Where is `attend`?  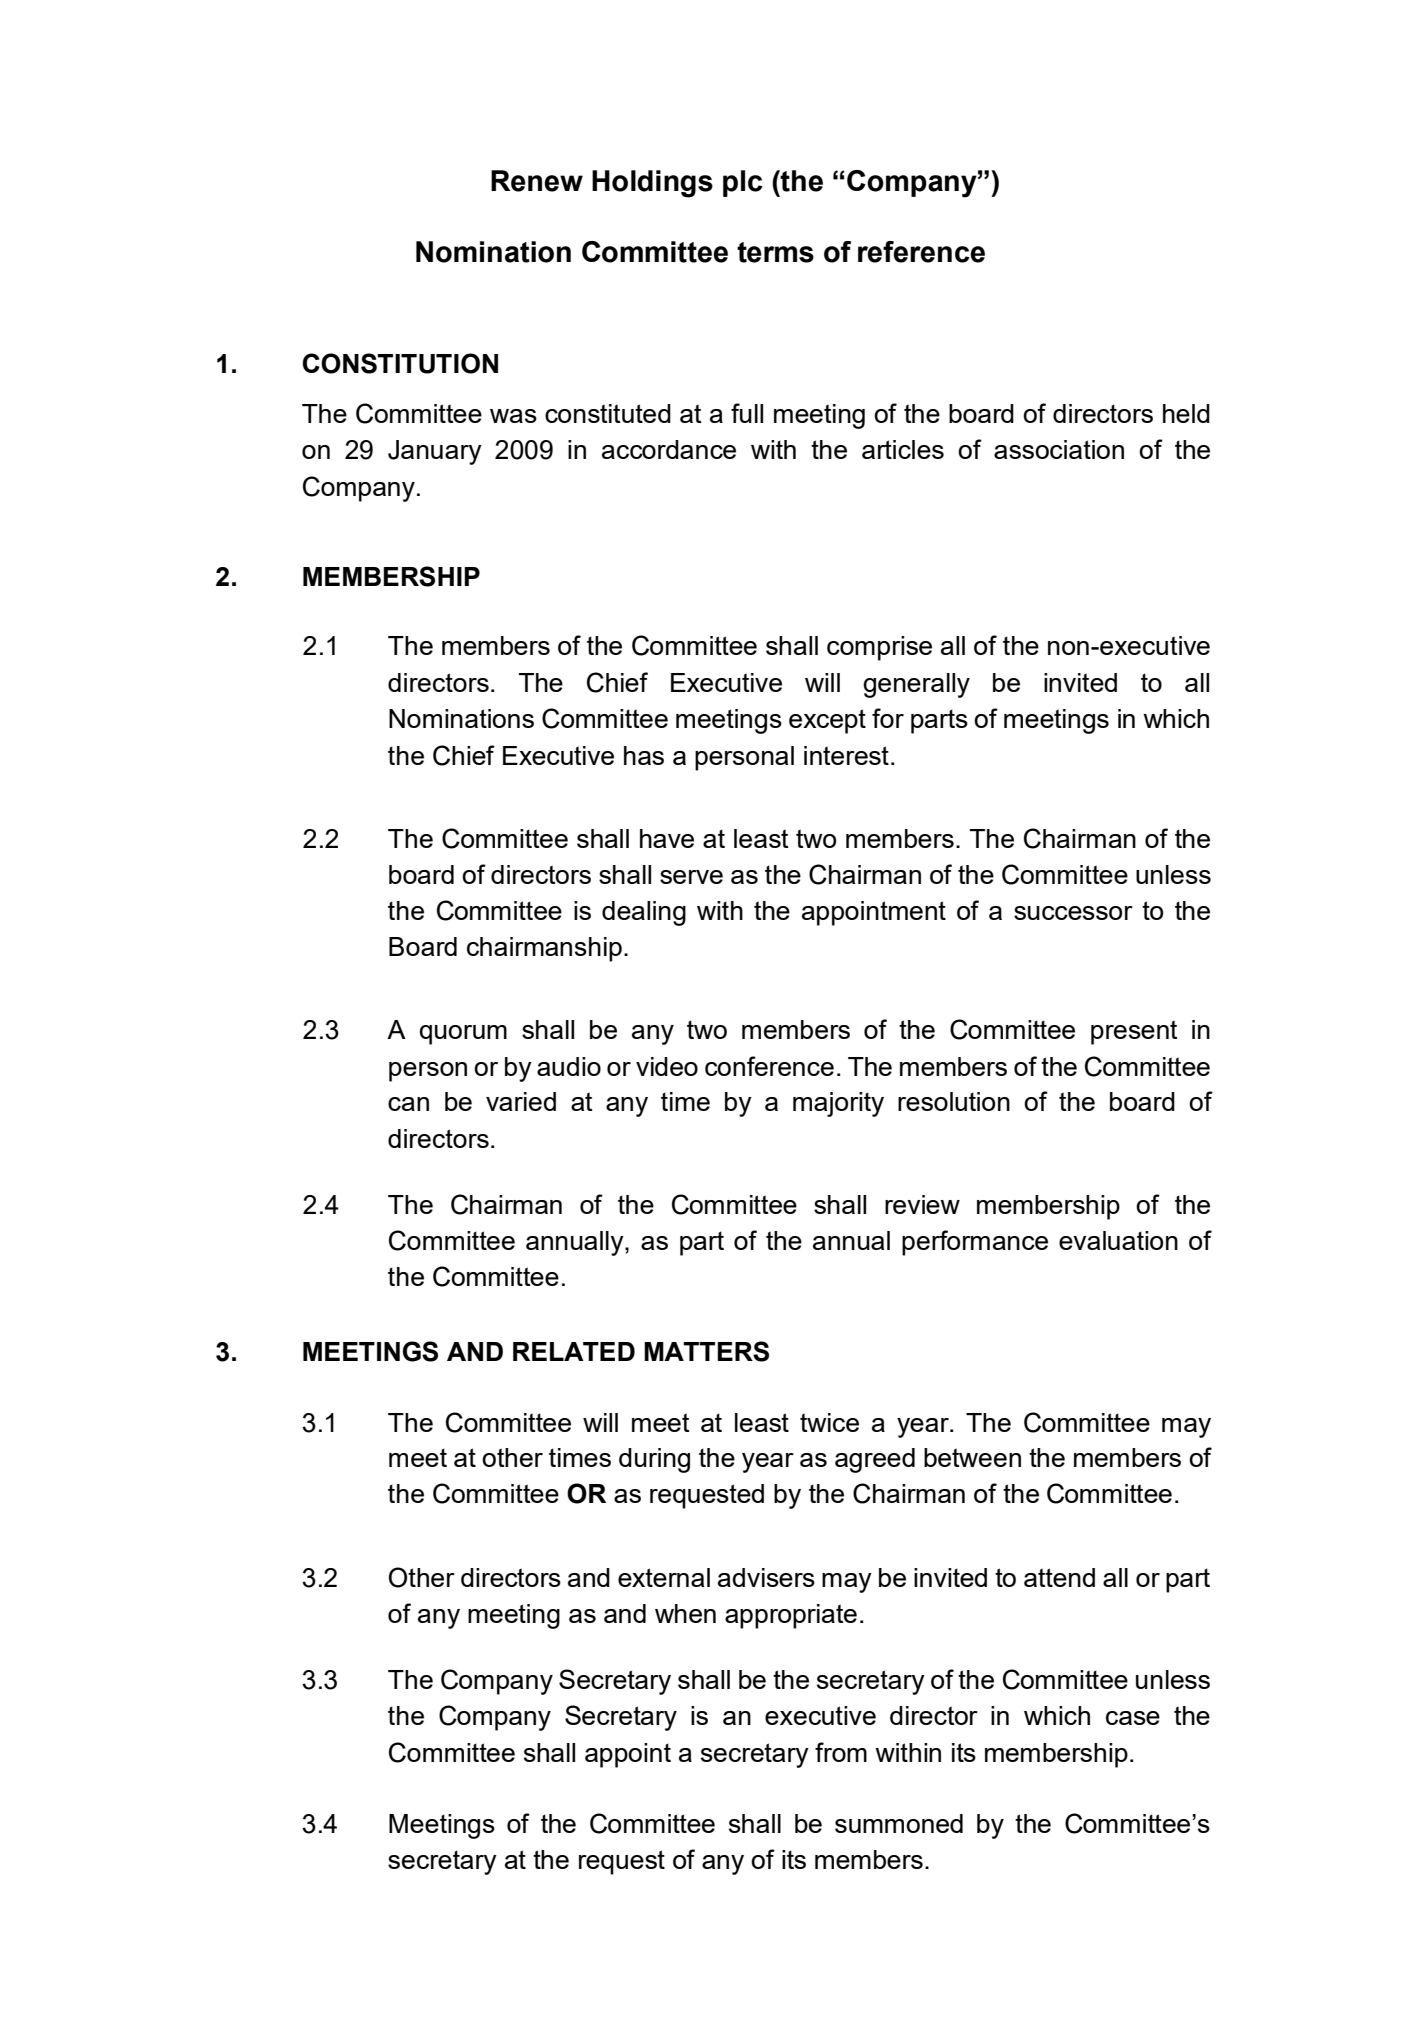
attend is located at coordinates (1059, 1577).
